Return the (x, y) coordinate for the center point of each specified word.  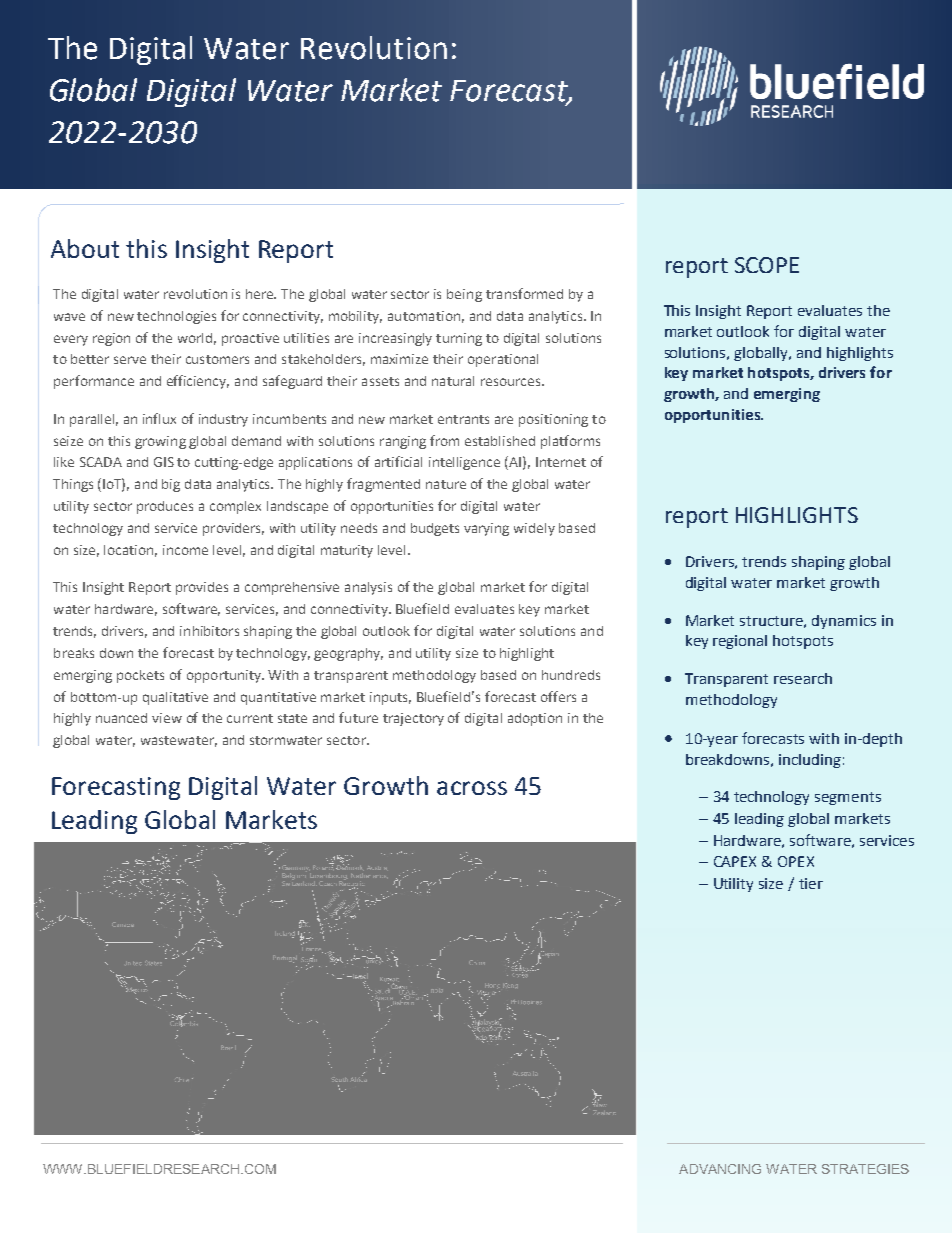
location (130, 551)
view (167, 718)
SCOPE (767, 265)
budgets (435, 529)
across (472, 788)
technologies (176, 317)
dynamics (844, 622)
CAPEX (735, 861)
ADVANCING (720, 1169)
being (464, 295)
